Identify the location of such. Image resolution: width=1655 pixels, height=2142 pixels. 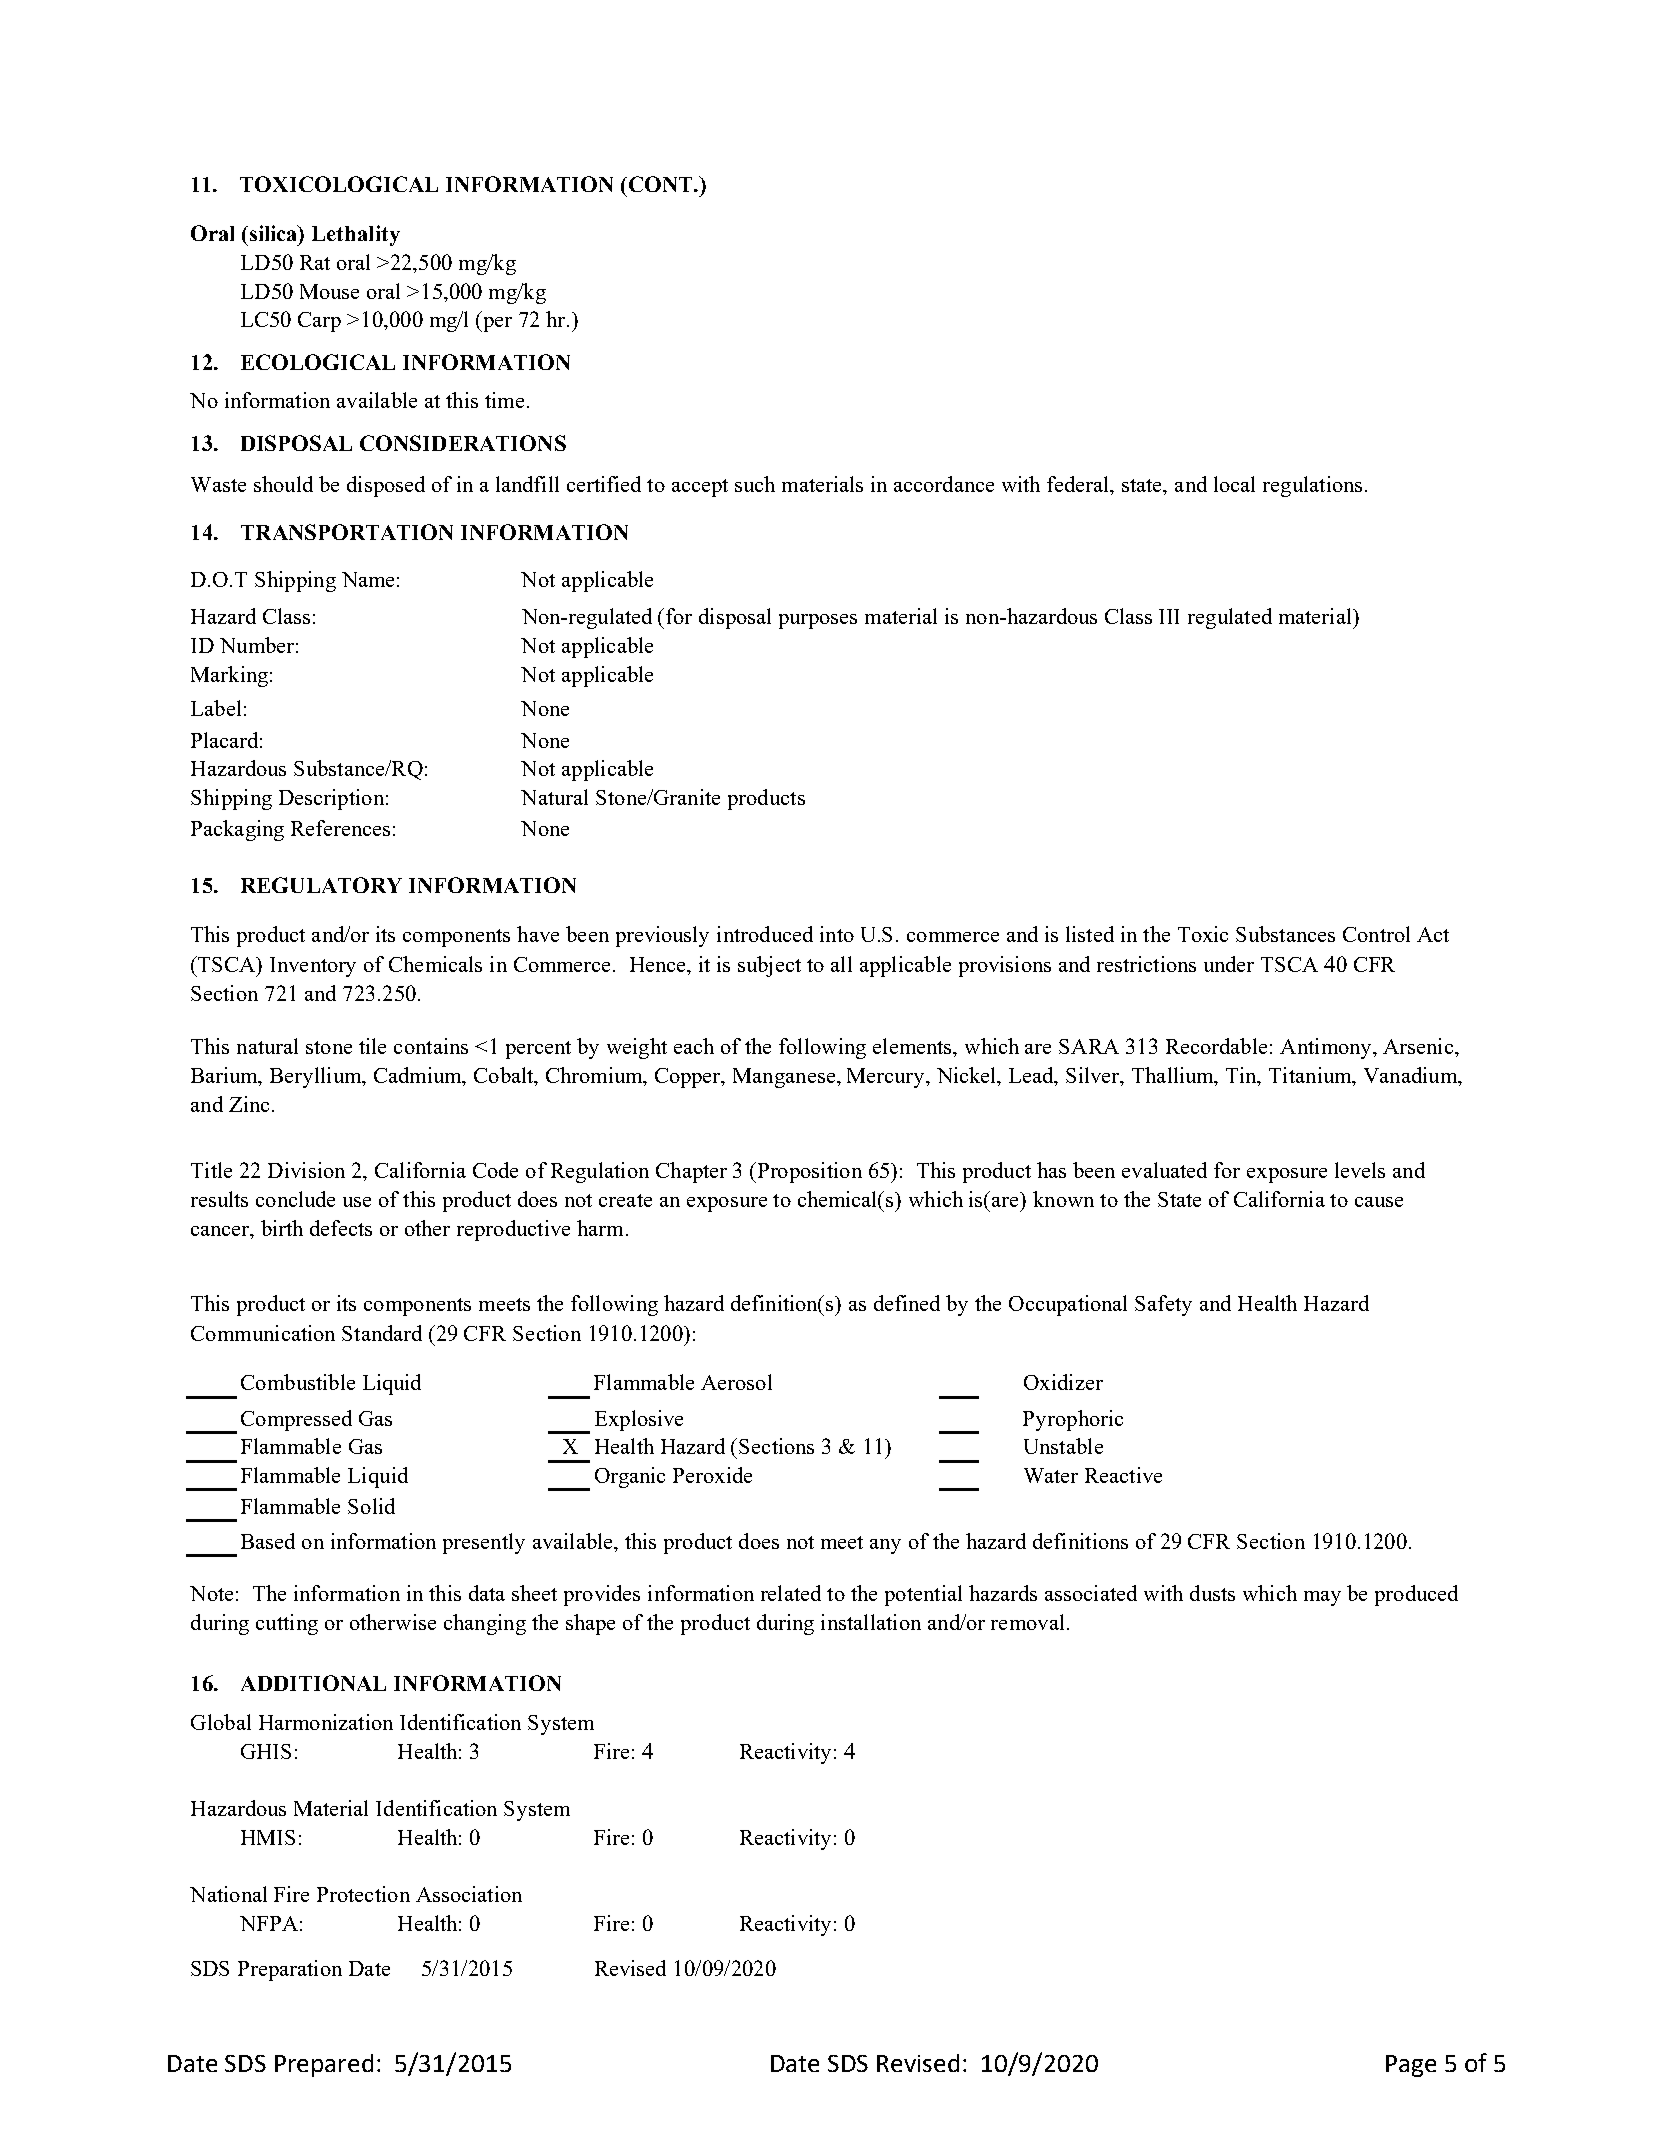
(755, 484).
